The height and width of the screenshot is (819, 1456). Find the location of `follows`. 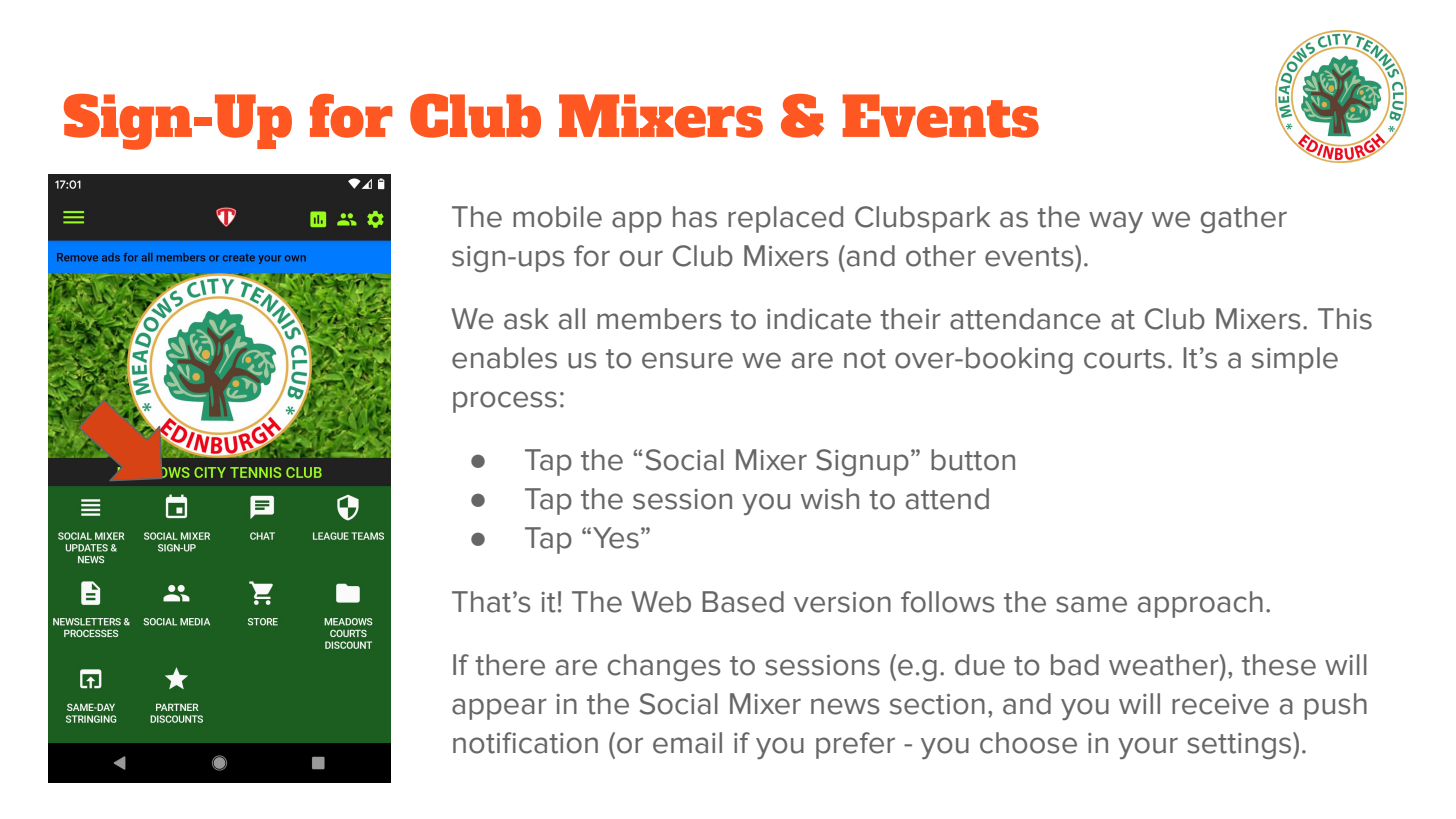

follows is located at coordinates (947, 602).
